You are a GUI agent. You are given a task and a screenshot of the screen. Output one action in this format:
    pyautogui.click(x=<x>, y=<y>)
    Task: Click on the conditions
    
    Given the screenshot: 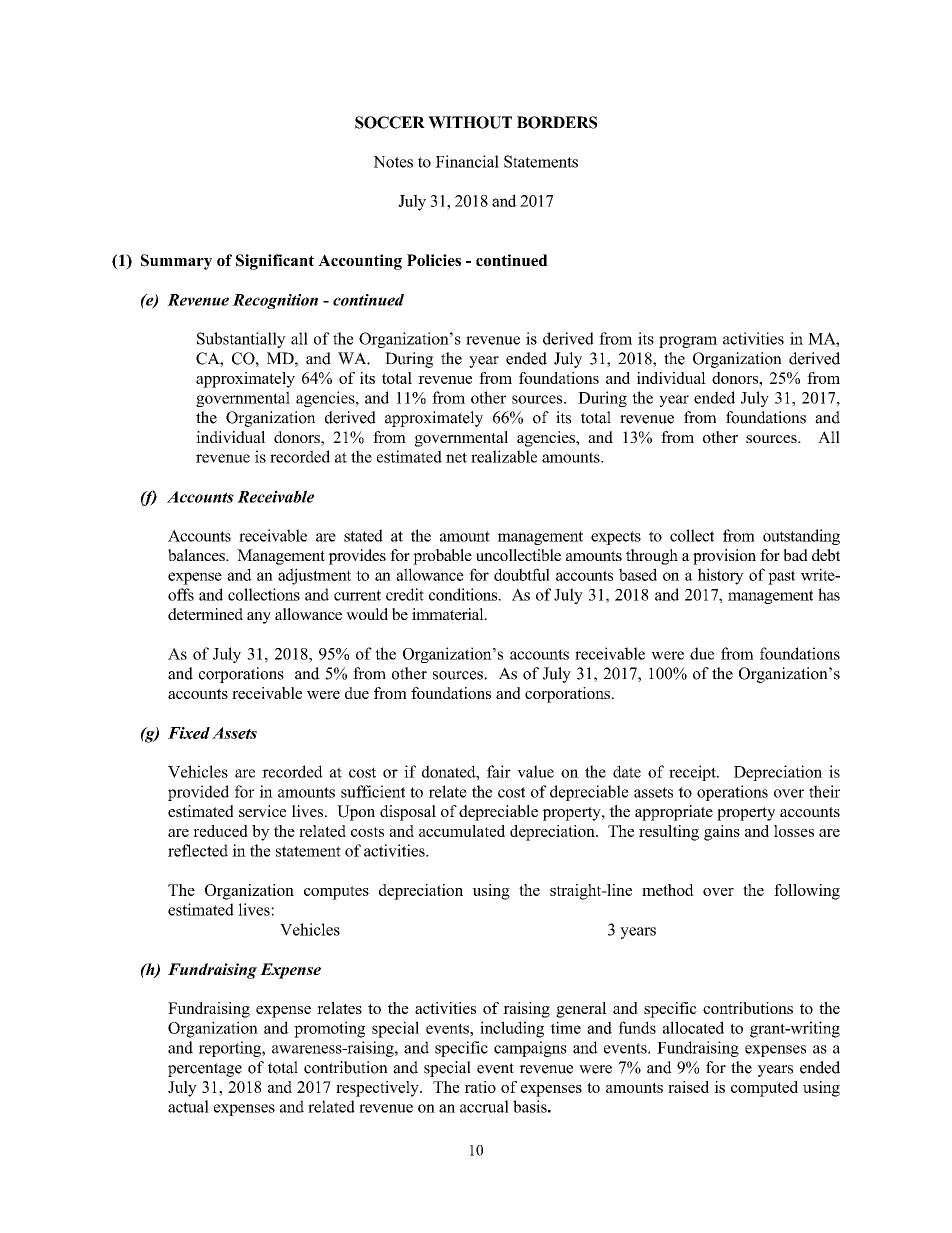 What is the action you would take?
    pyautogui.click(x=464, y=594)
